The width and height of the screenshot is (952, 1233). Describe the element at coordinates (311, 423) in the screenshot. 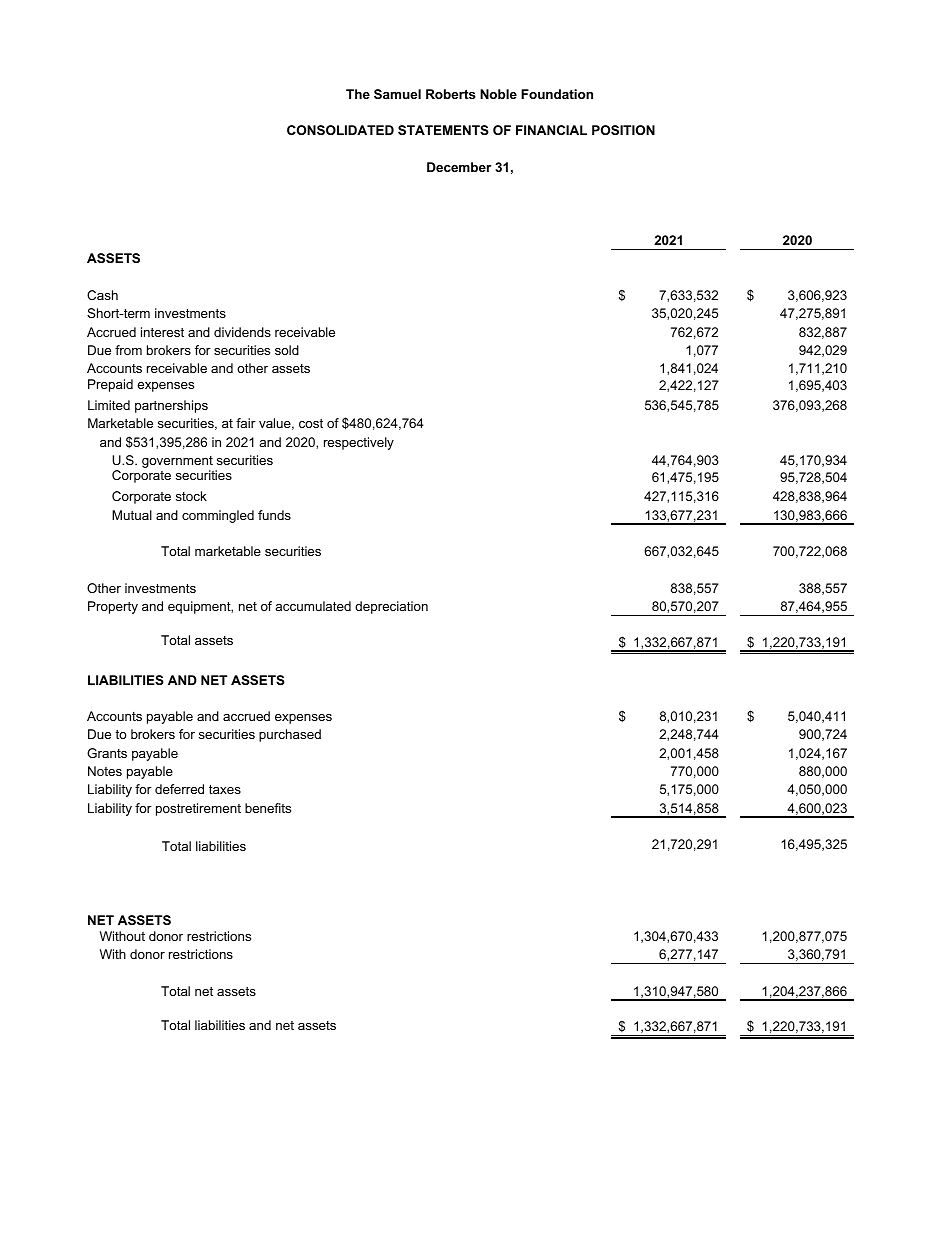

I see `cost` at that location.
